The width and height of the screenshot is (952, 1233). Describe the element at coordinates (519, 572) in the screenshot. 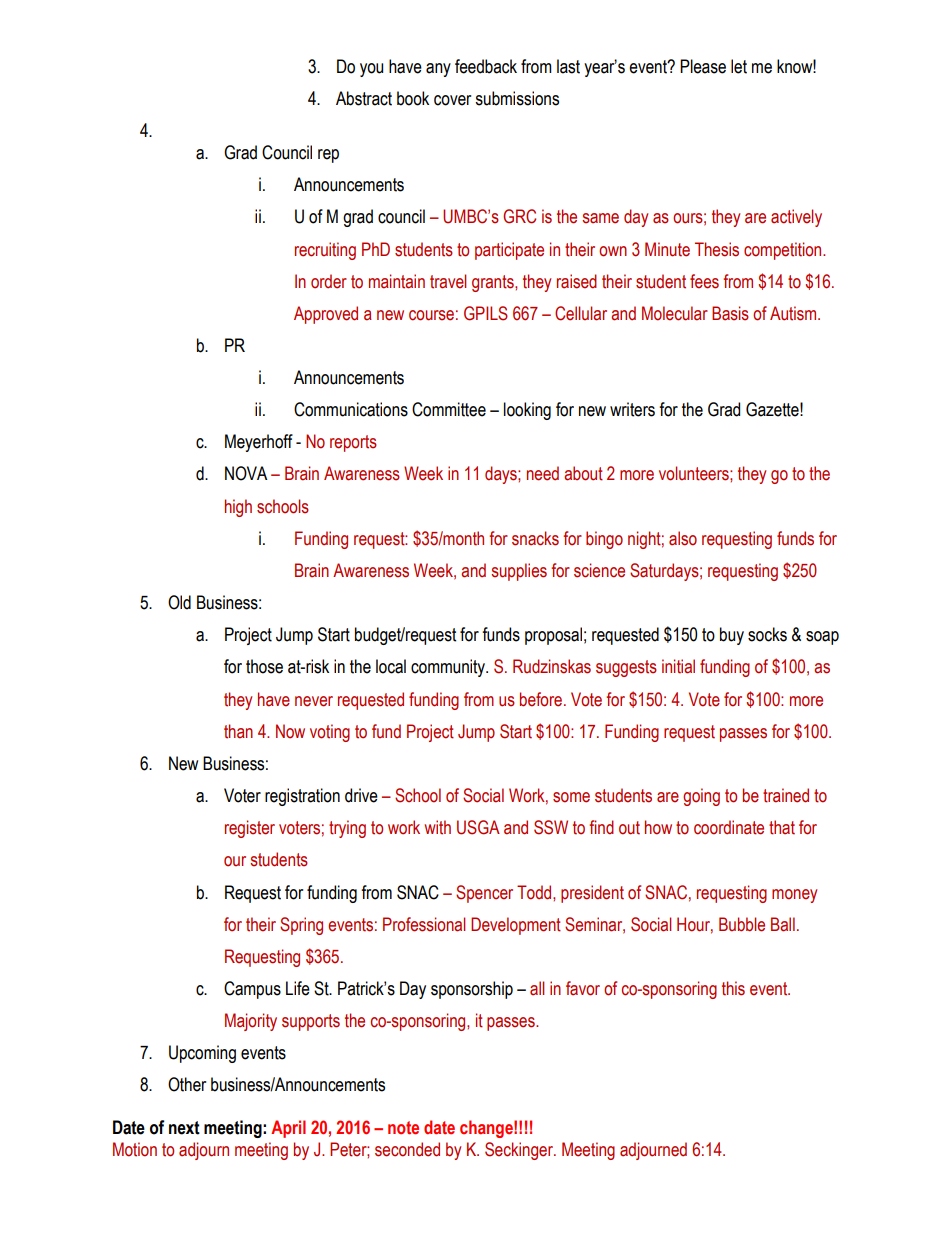

I see `supplies` at that location.
